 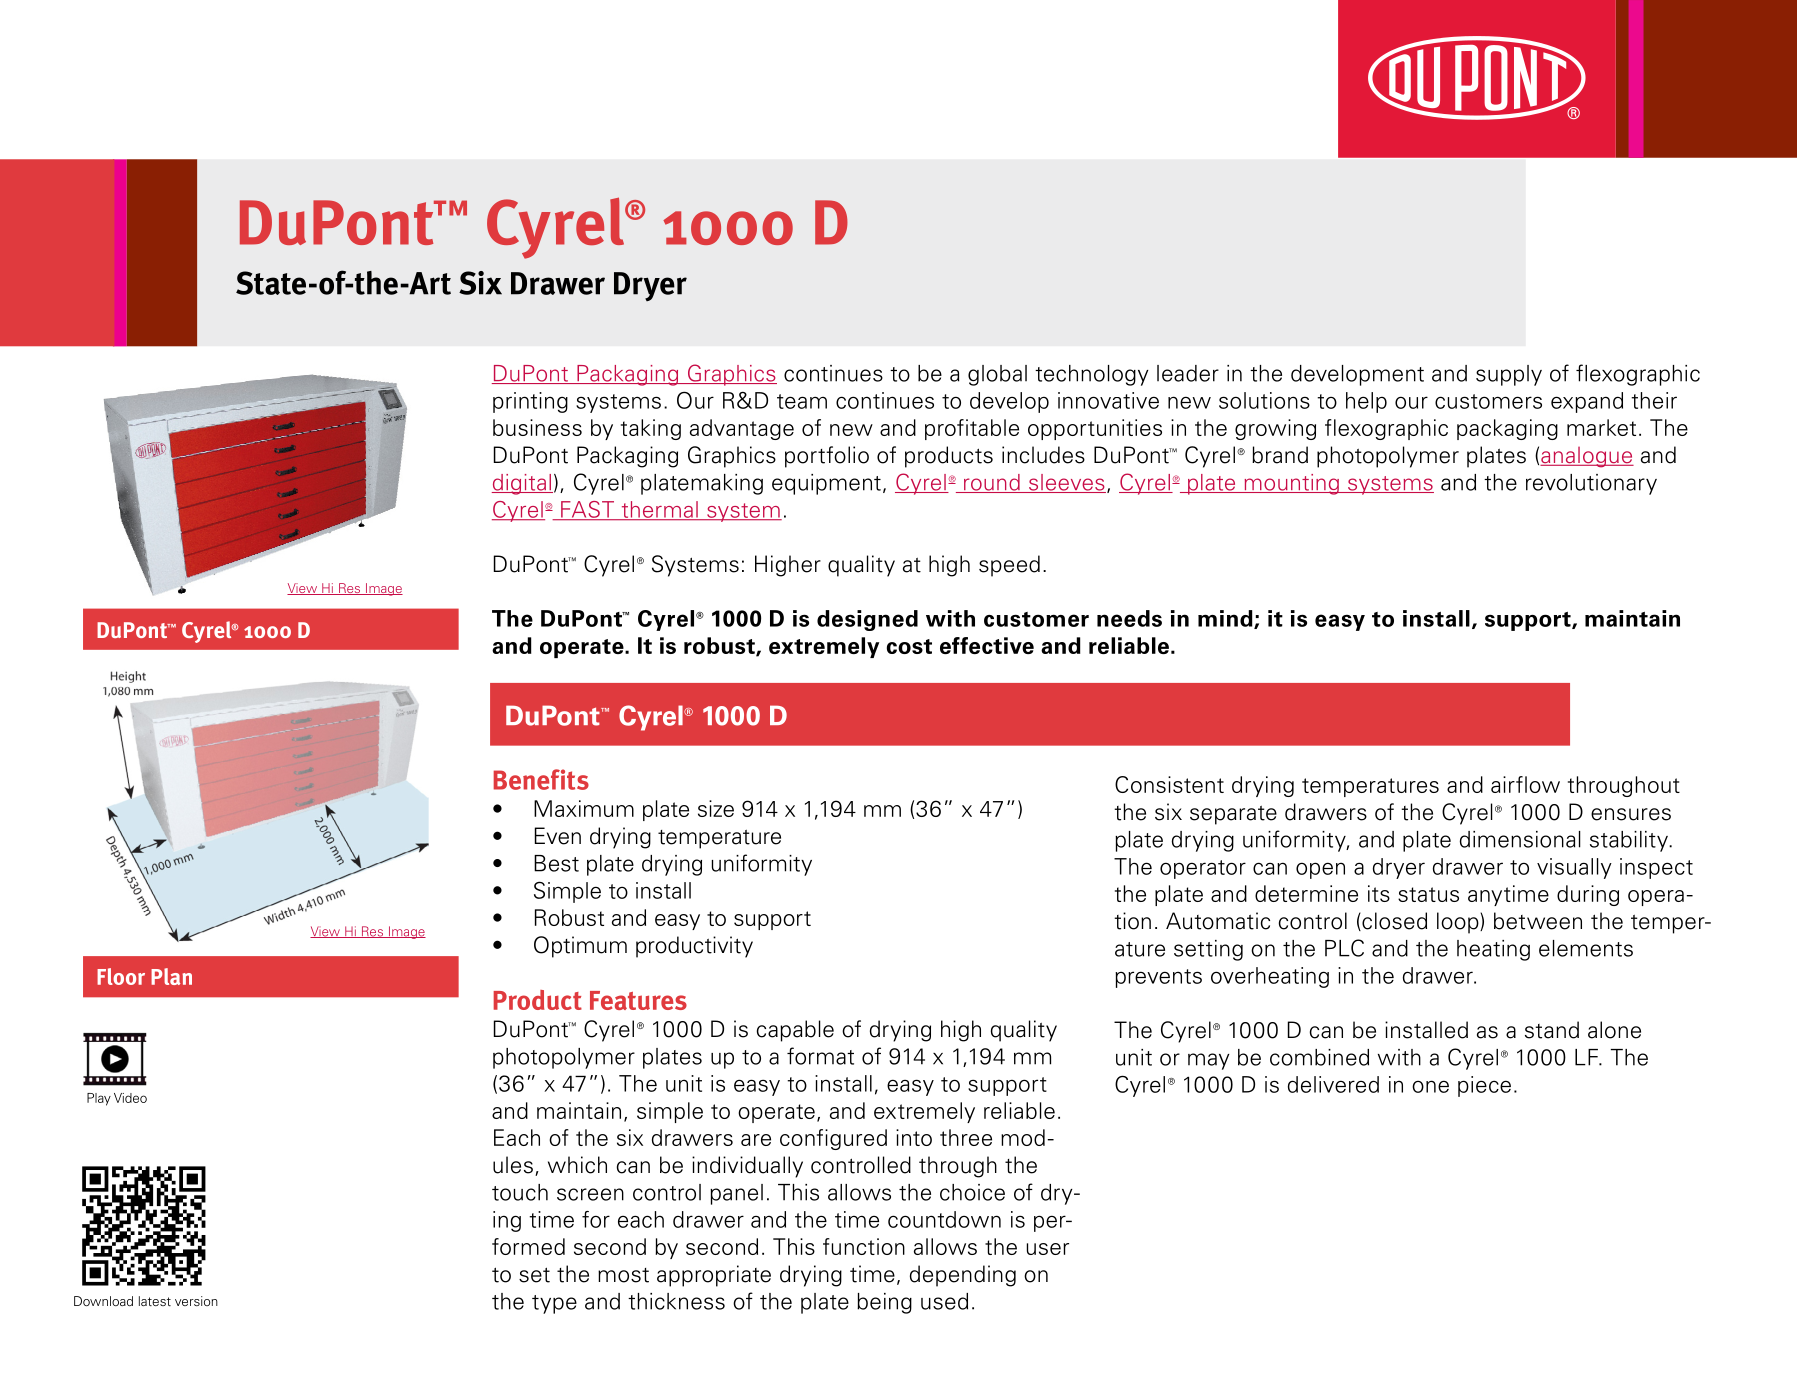 What do you see at coordinates (1509, 375) in the image?
I see `supply` at bounding box center [1509, 375].
